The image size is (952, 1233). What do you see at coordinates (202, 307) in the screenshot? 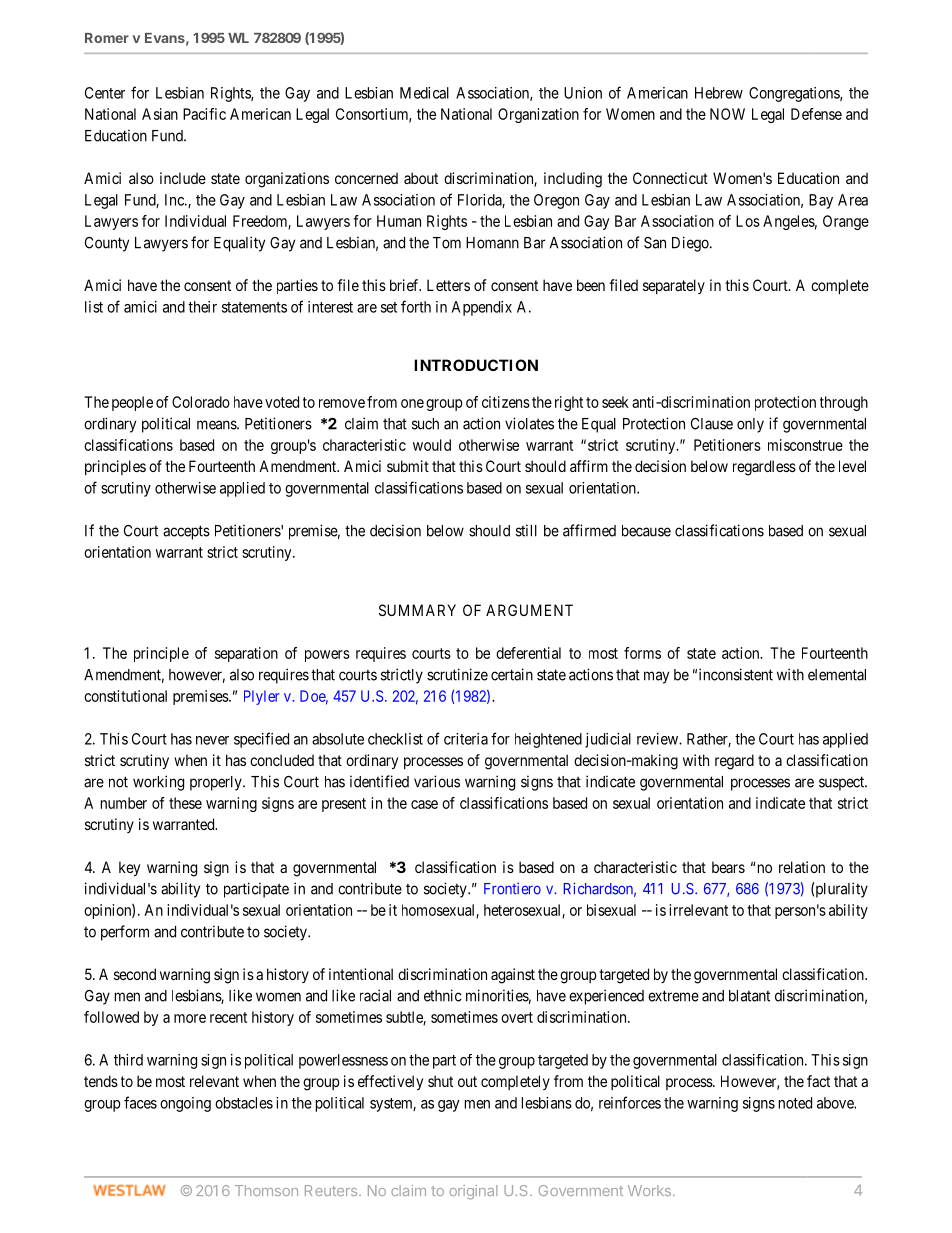
I see `their` at bounding box center [202, 307].
